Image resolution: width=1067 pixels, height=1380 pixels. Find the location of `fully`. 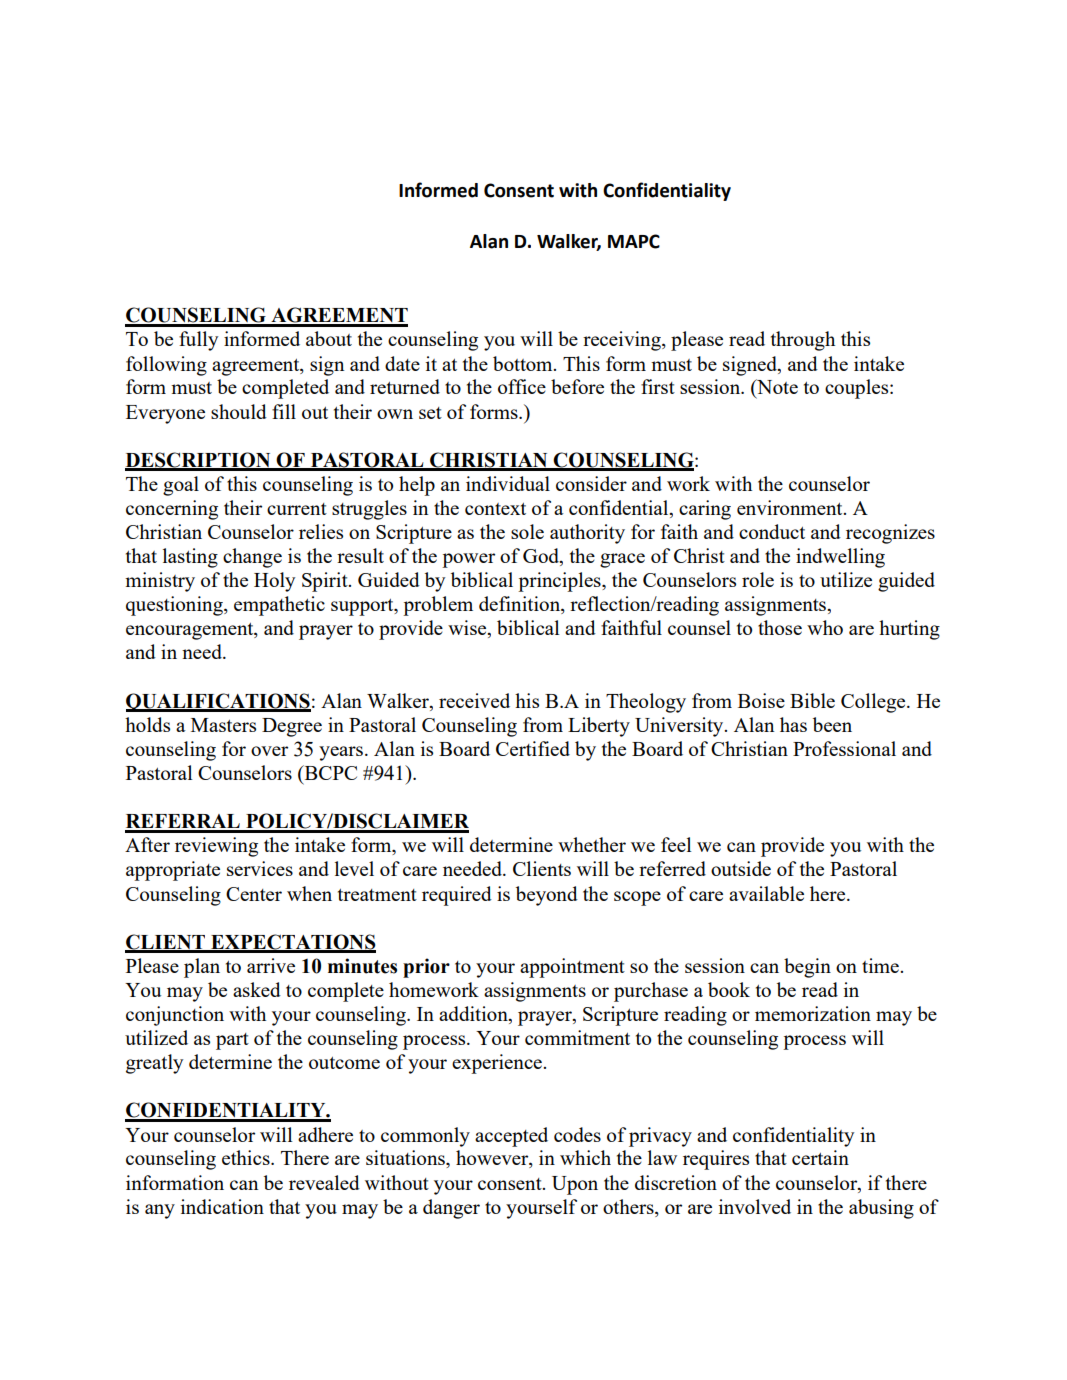

fully is located at coordinates (198, 341).
